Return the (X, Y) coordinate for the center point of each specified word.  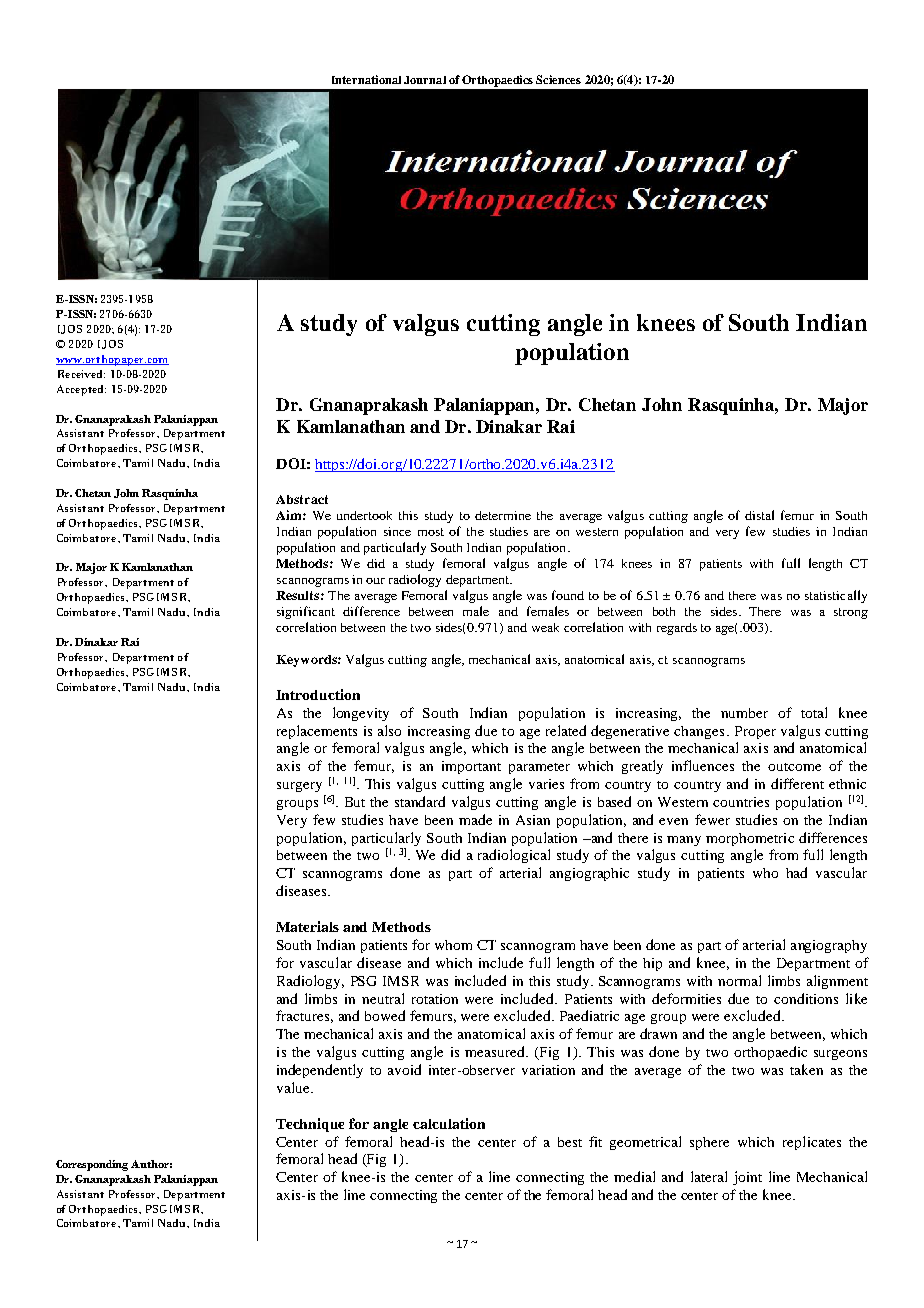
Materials (307, 926)
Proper (755, 732)
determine (503, 515)
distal (759, 515)
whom (453, 945)
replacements (317, 732)
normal (739, 980)
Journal (425, 80)
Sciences (558, 79)
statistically (836, 596)
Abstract (302, 499)
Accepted (81, 390)
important (471, 767)
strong (851, 613)
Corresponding (92, 1165)
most (431, 532)
